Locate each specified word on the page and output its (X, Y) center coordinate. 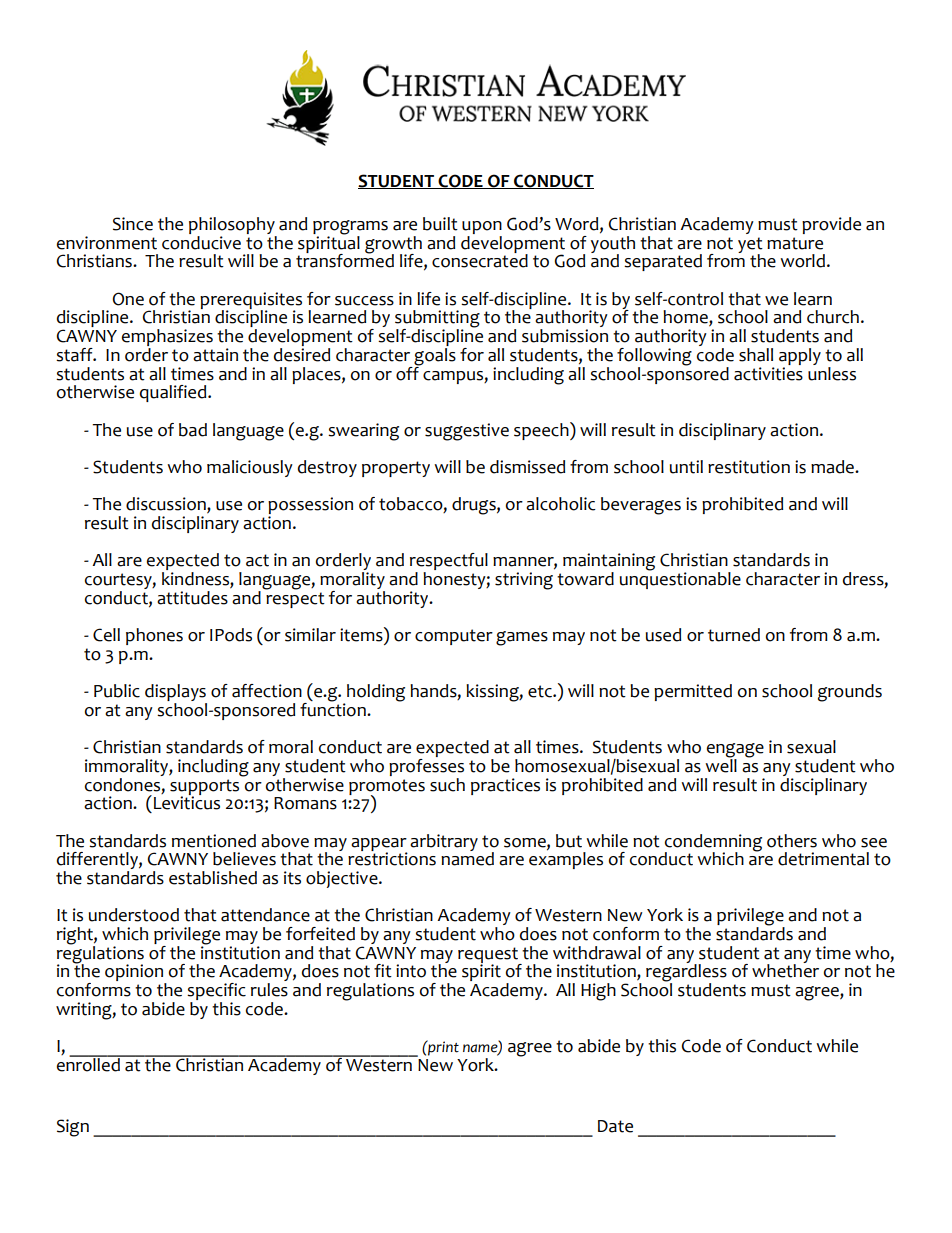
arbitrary (444, 842)
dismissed (527, 467)
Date (615, 1126)
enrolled (89, 1063)
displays (176, 694)
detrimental (823, 859)
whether (785, 970)
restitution (749, 467)
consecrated (480, 260)
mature (795, 243)
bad (193, 430)
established (213, 878)
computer (454, 637)
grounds (850, 693)
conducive (201, 241)
